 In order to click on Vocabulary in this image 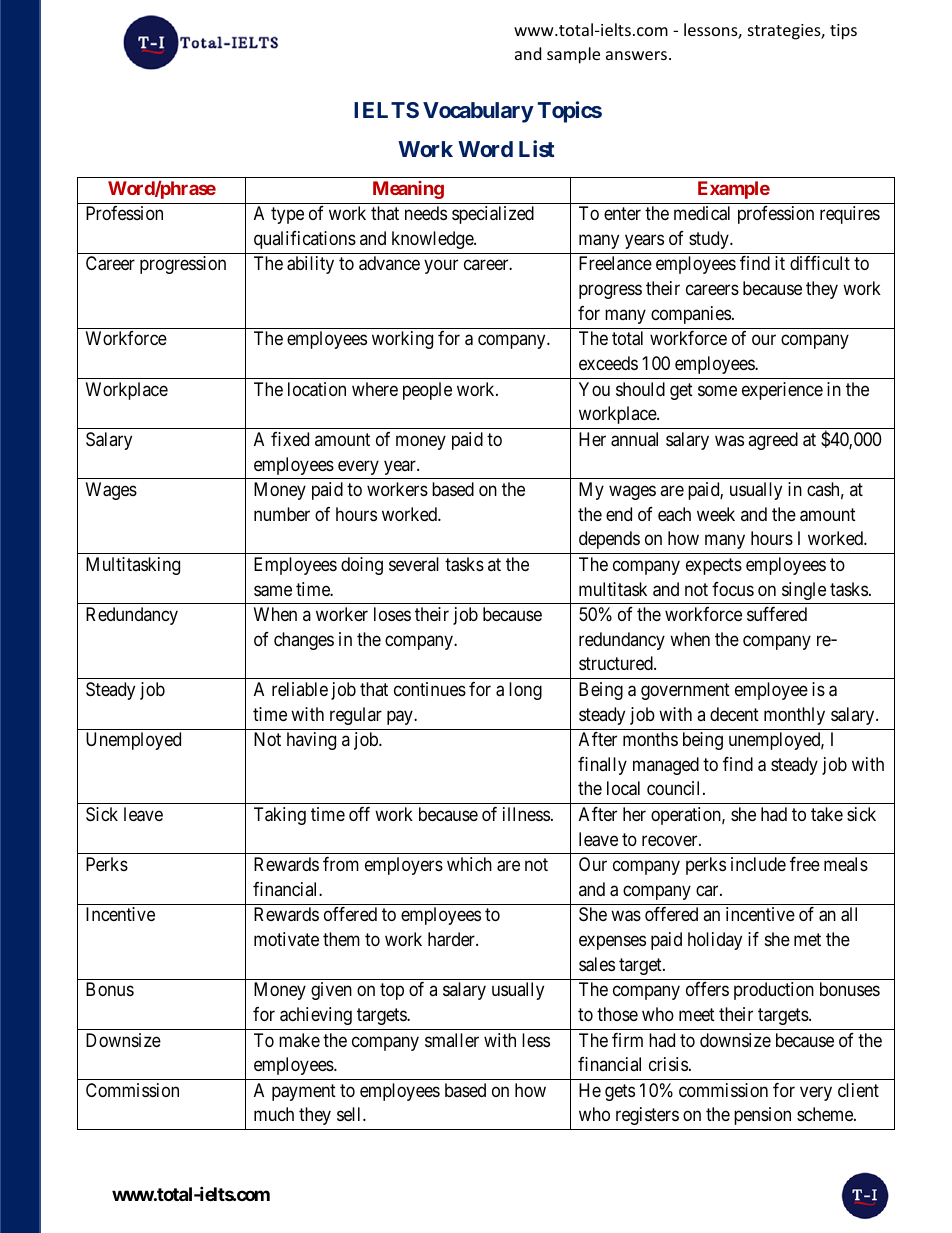, I will do `click(478, 112)`.
